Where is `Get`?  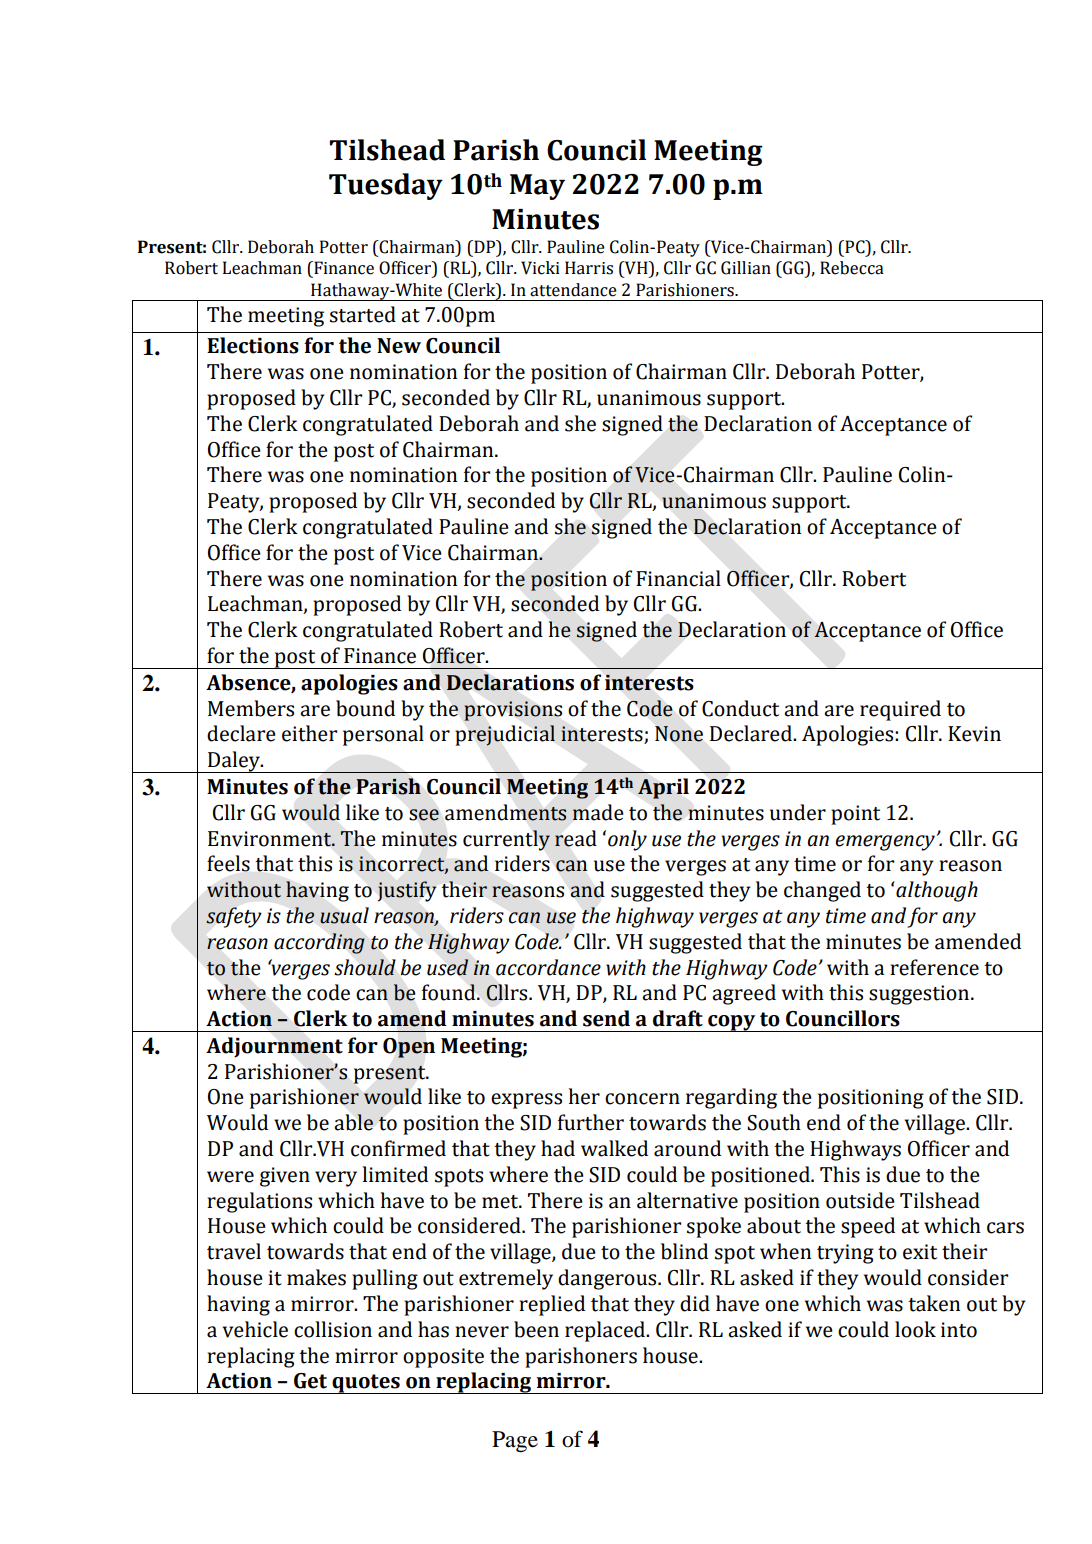 Get is located at coordinates (310, 1381).
